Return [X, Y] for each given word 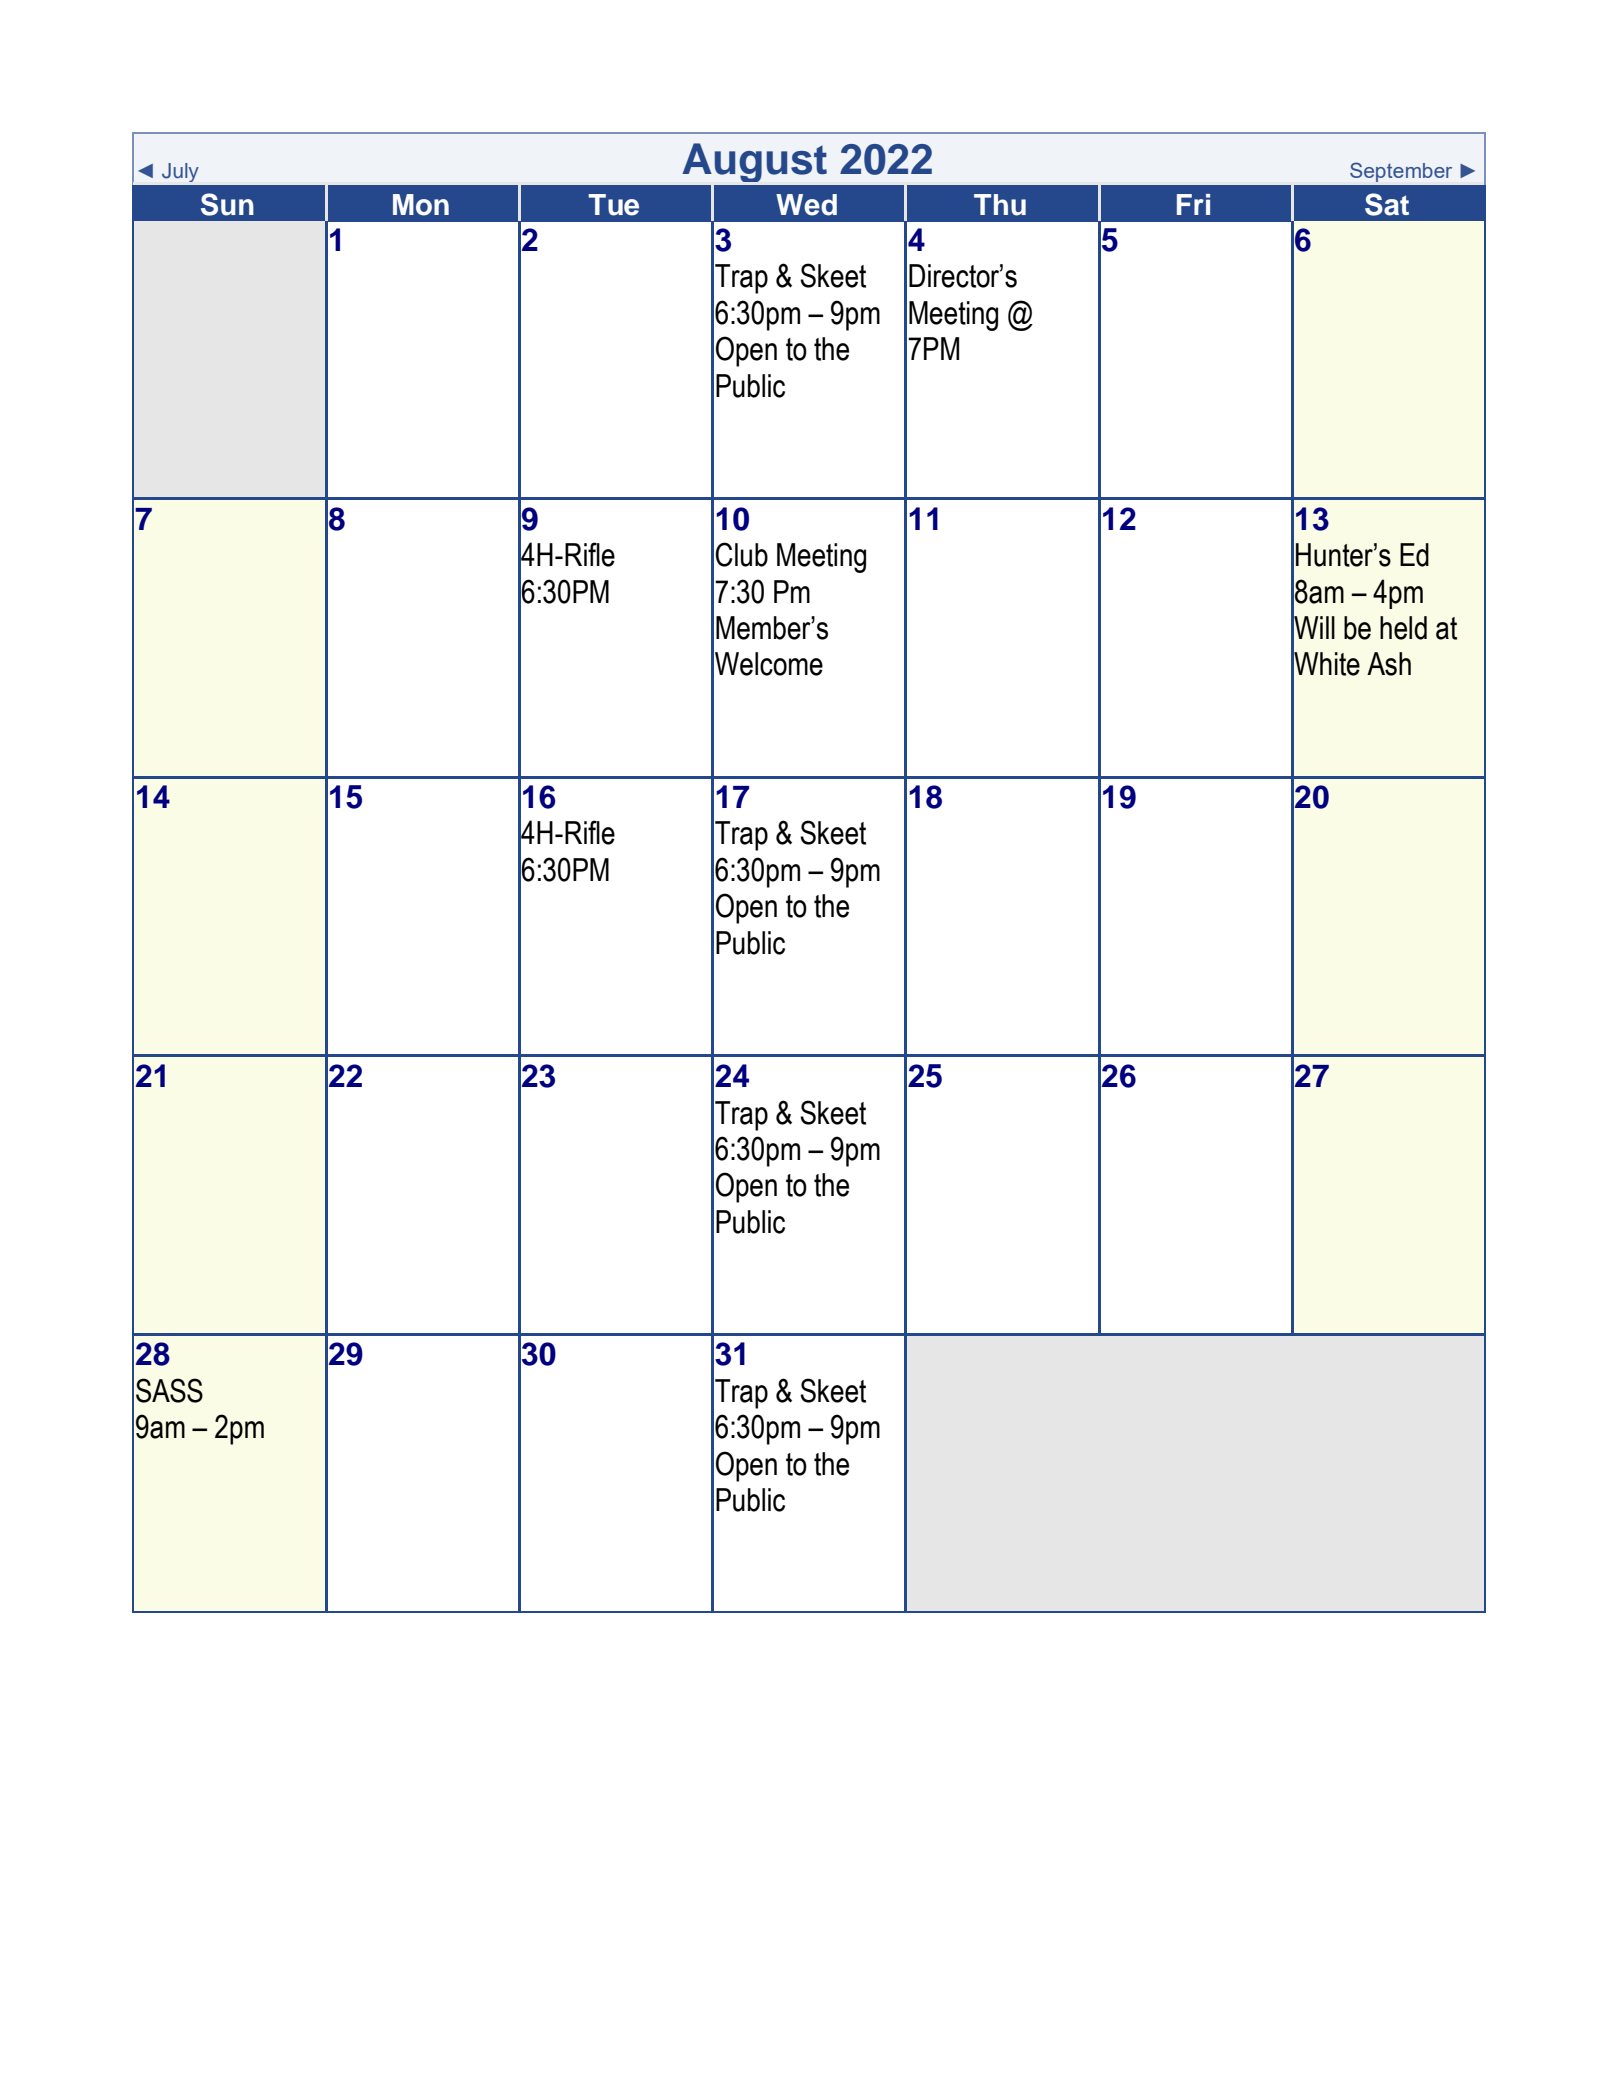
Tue [613, 205]
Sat [1387, 204]
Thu [1000, 205]
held [1403, 628]
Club [741, 554]
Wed [806, 205]
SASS [169, 1390]
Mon [421, 205]
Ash [1389, 664]
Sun [227, 204]
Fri [1193, 204]
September [1401, 172]
